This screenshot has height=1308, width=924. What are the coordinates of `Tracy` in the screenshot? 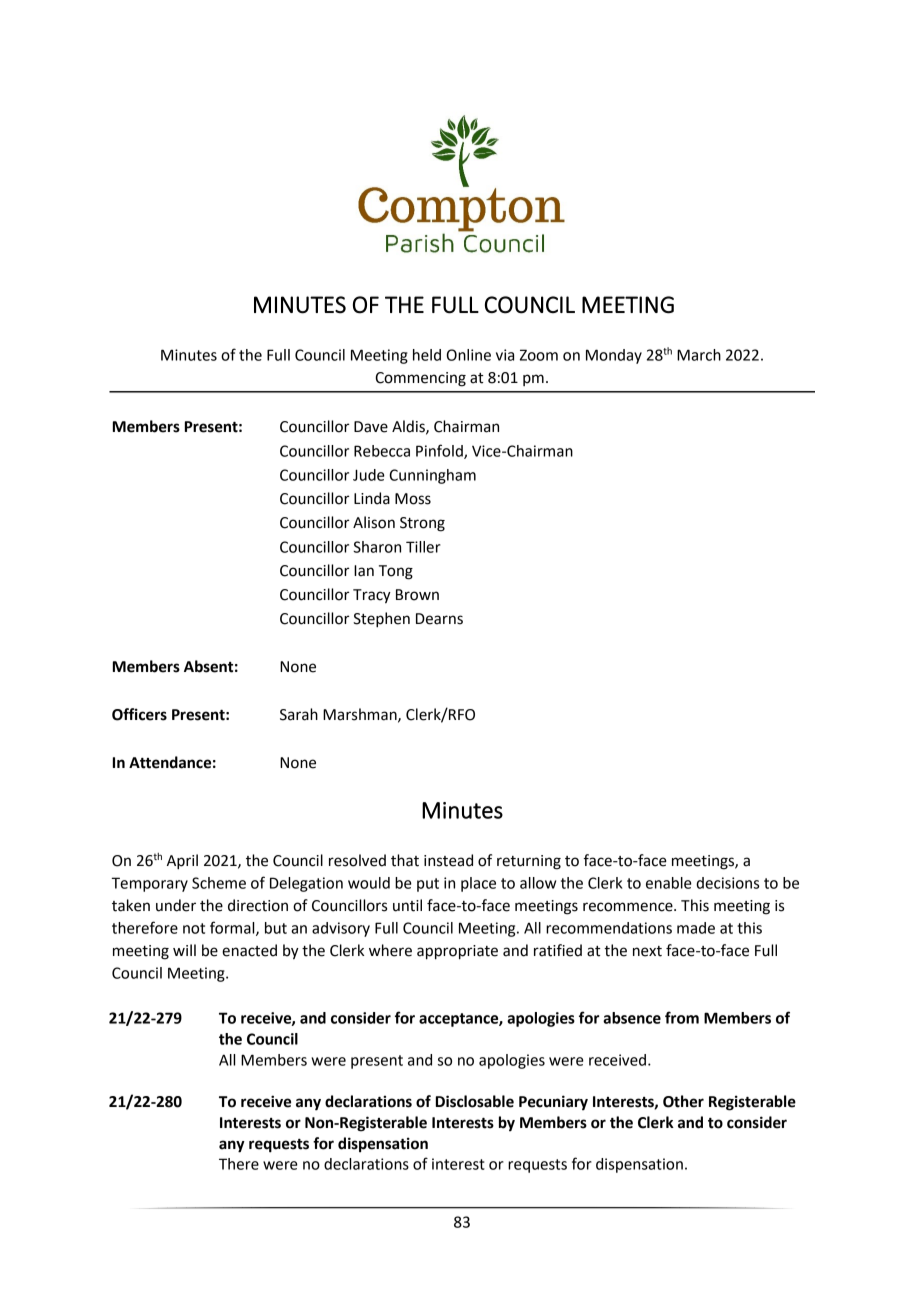 It's located at (372, 596).
